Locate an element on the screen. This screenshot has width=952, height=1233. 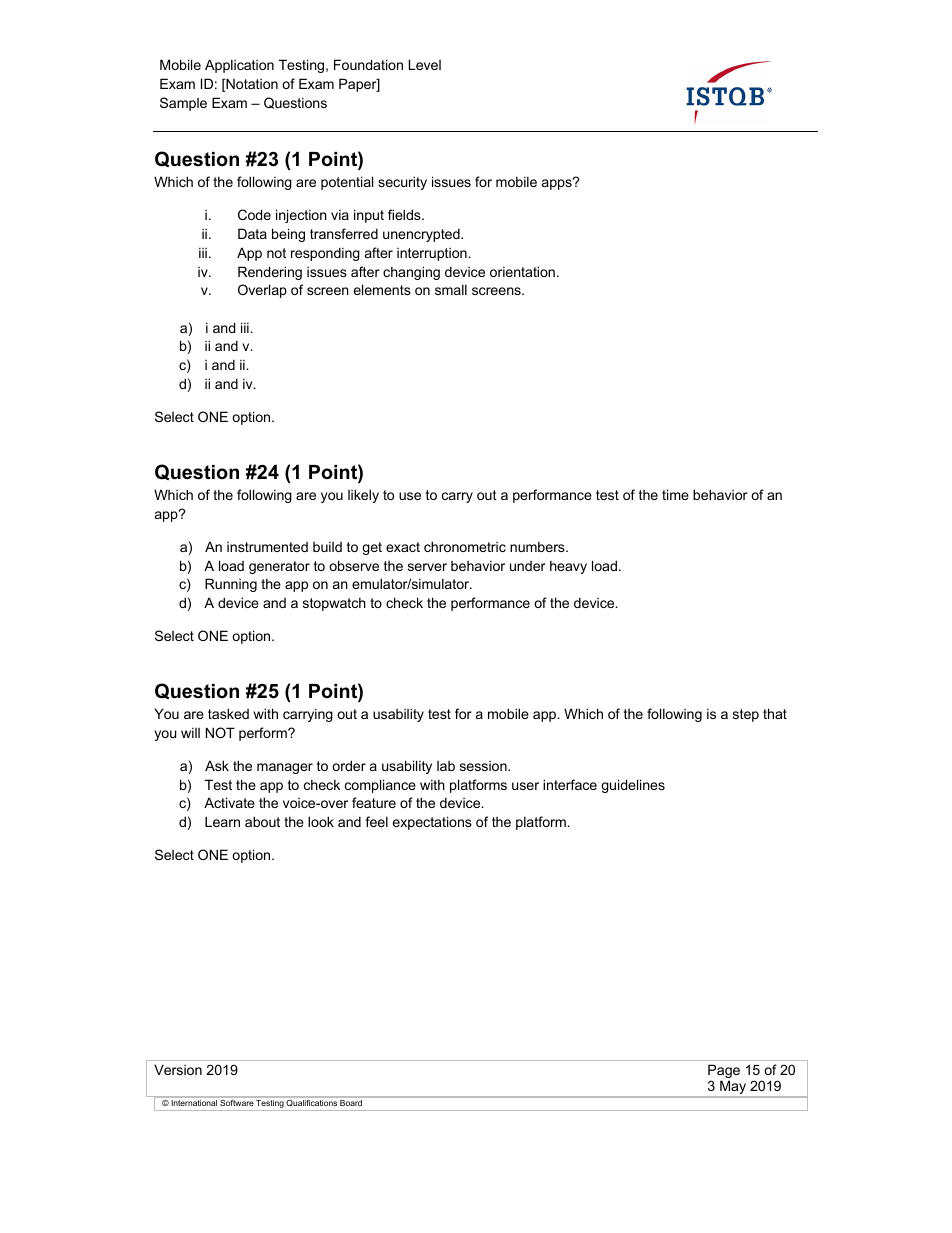
chronometric is located at coordinates (465, 546).
